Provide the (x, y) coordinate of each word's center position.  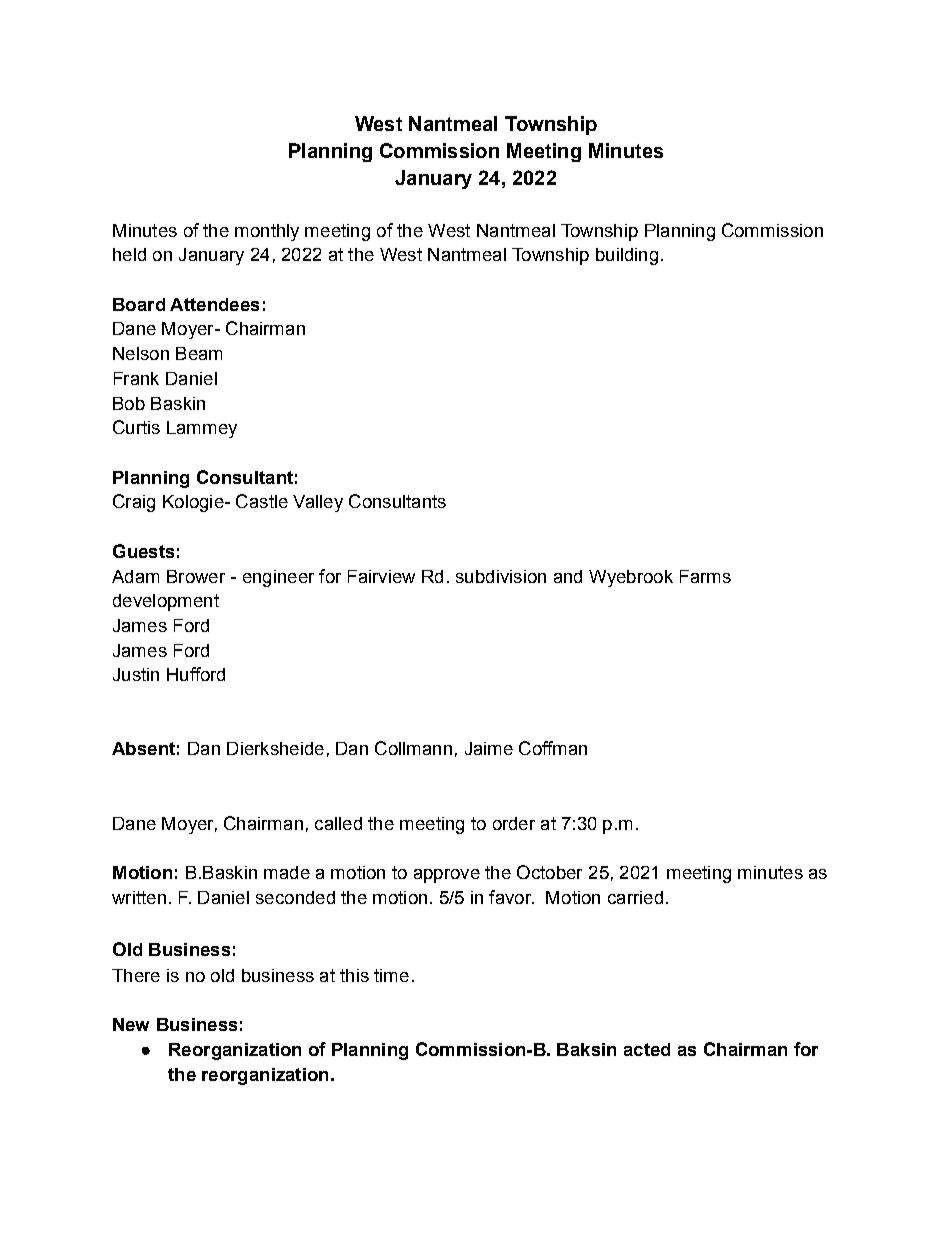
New (131, 1024)
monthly (267, 232)
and (568, 576)
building (627, 256)
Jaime (489, 748)
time (391, 975)
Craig (134, 503)
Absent (143, 748)
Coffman (553, 748)
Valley (318, 503)
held (129, 254)
